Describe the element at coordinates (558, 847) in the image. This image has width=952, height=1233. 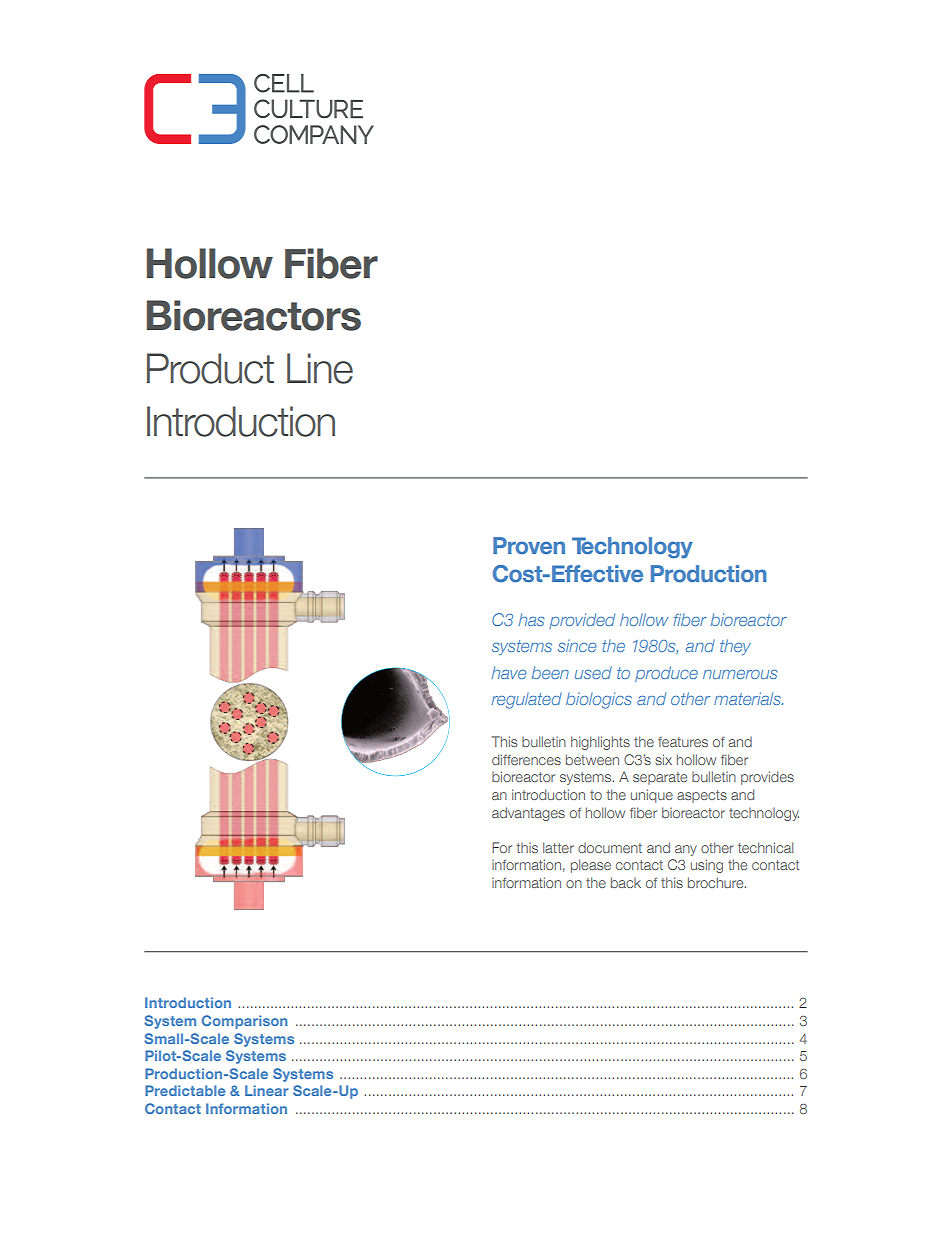
I see `latter` at that location.
